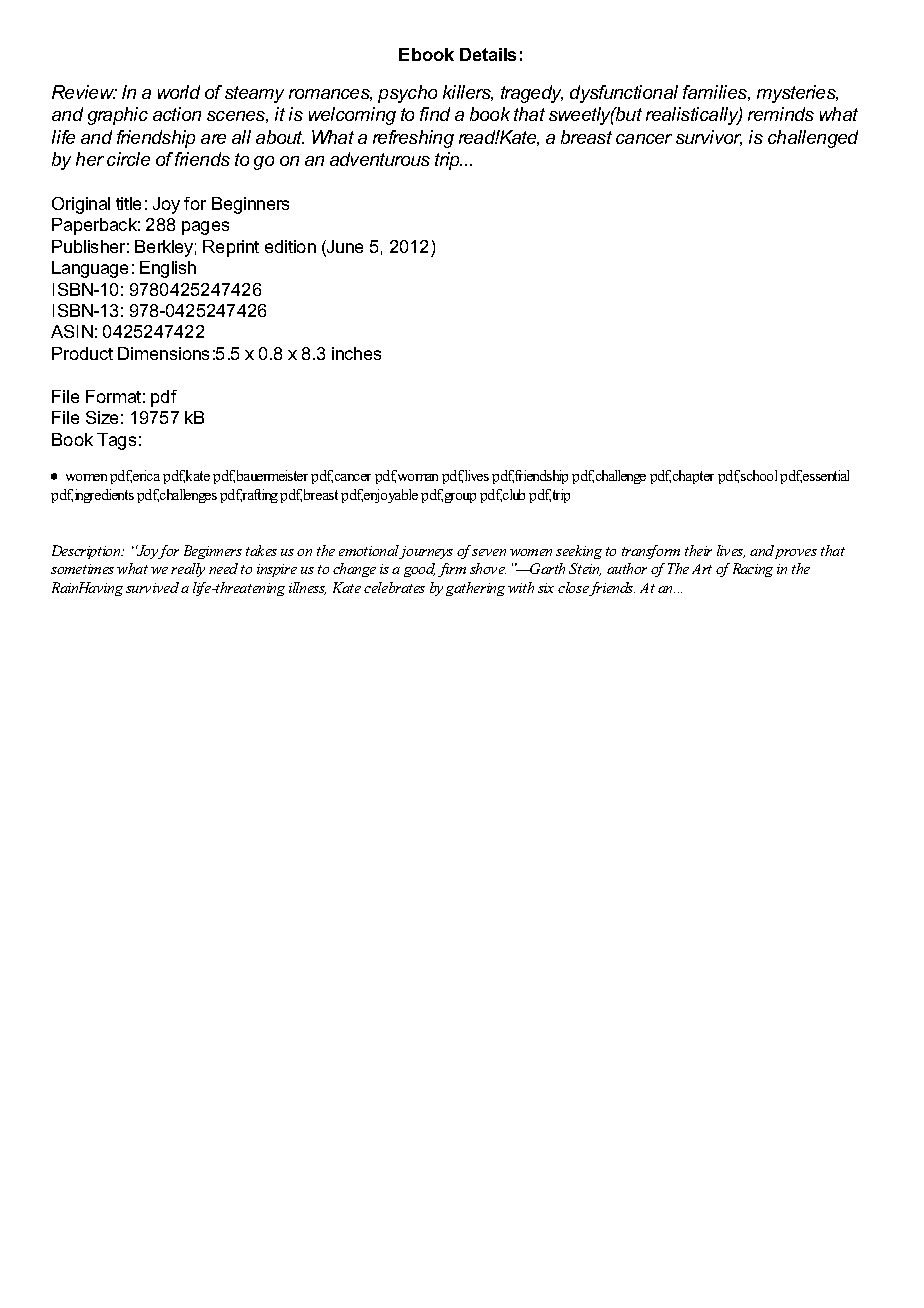 The width and height of the image is (924, 1308). What do you see at coordinates (152, 587) in the image?
I see `survived` at bounding box center [152, 587].
